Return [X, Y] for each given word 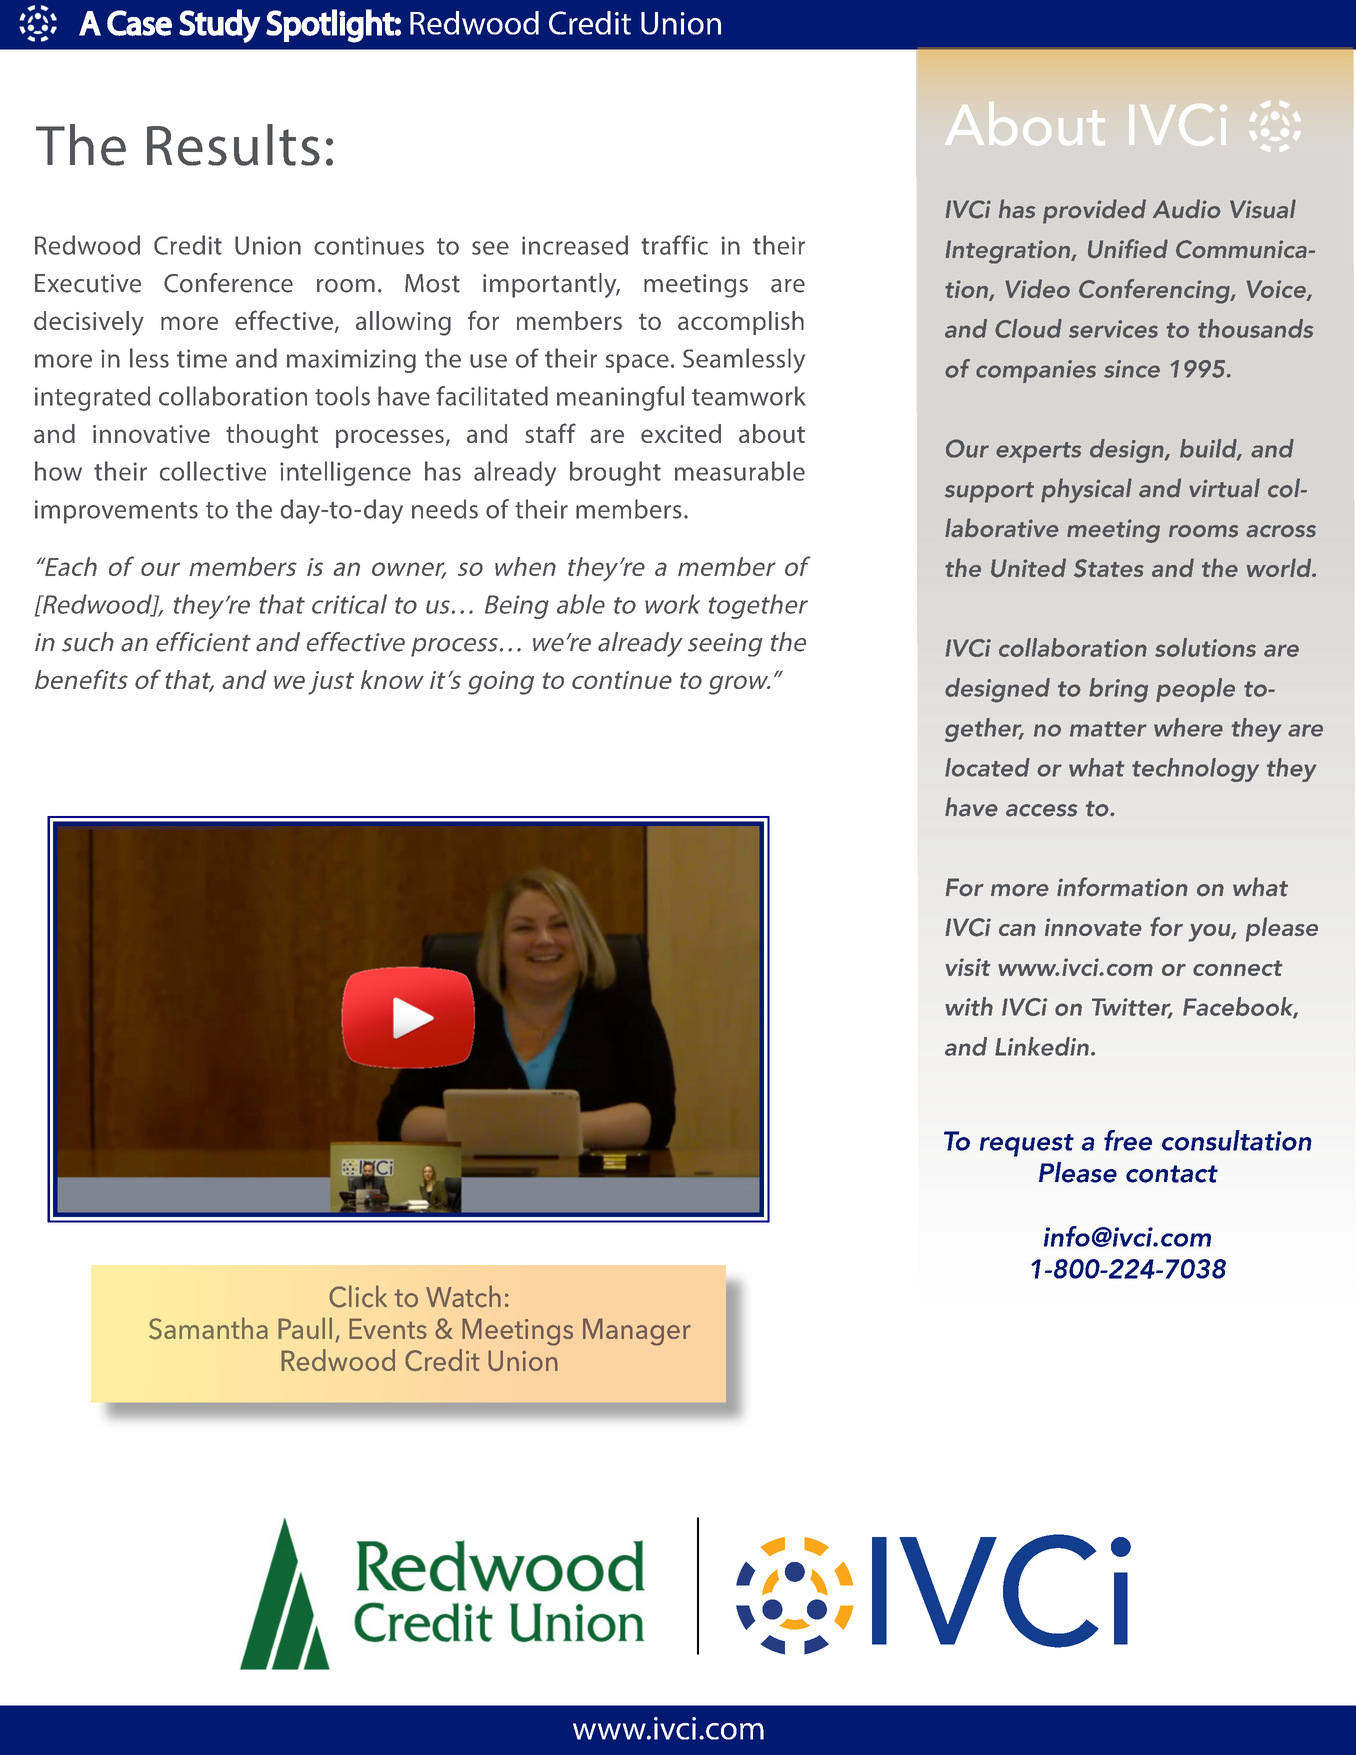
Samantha [208, 1328]
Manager [637, 1332]
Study [220, 26]
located [987, 767]
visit [968, 967]
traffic [674, 245]
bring [1118, 690]
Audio [1187, 209]
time [202, 358]
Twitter [1132, 1008]
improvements [116, 512]
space [637, 363]
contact [1172, 1174]
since [1132, 369]
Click [358, 1296]
